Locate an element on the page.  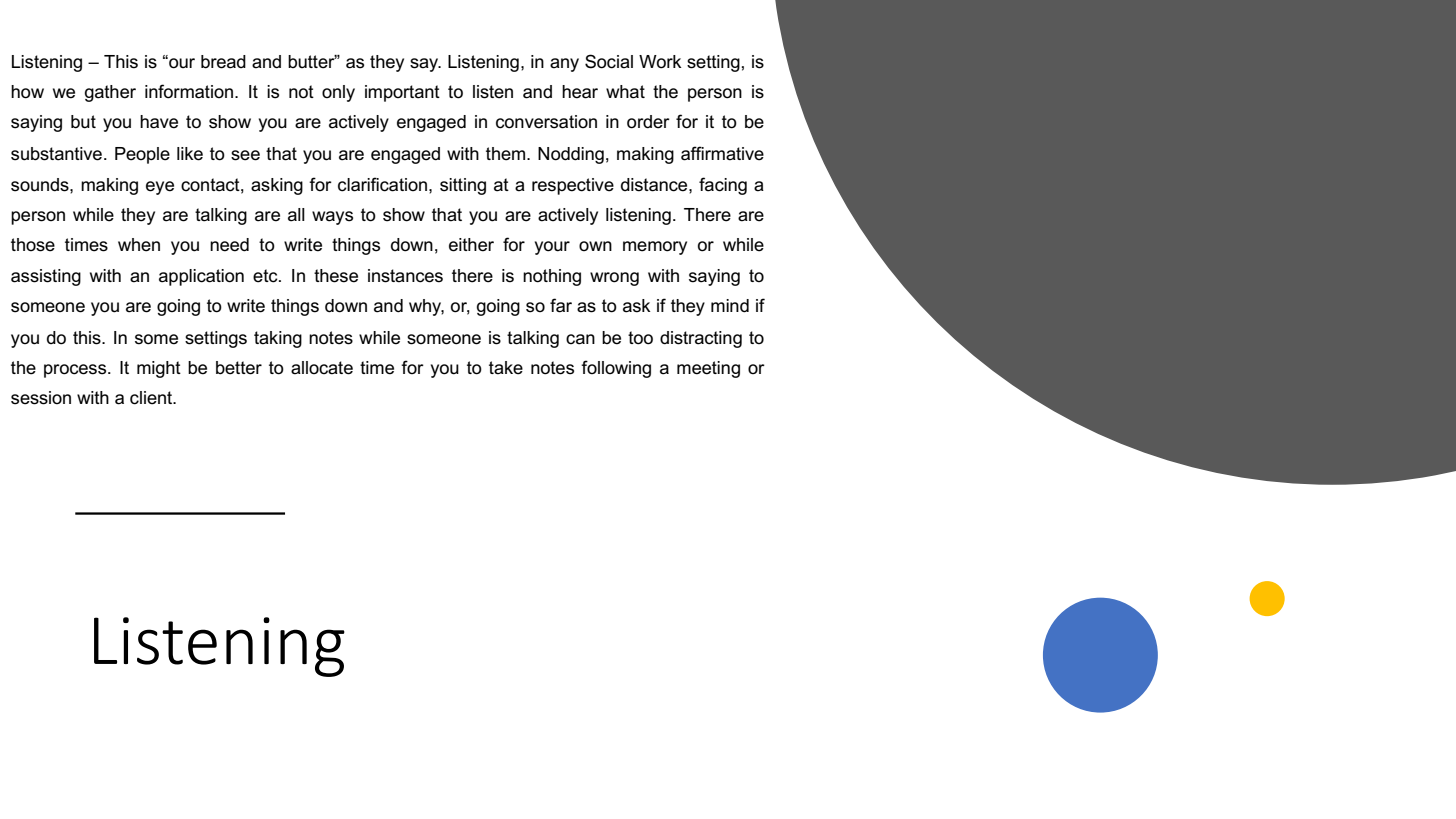
client is located at coordinates (152, 398).
